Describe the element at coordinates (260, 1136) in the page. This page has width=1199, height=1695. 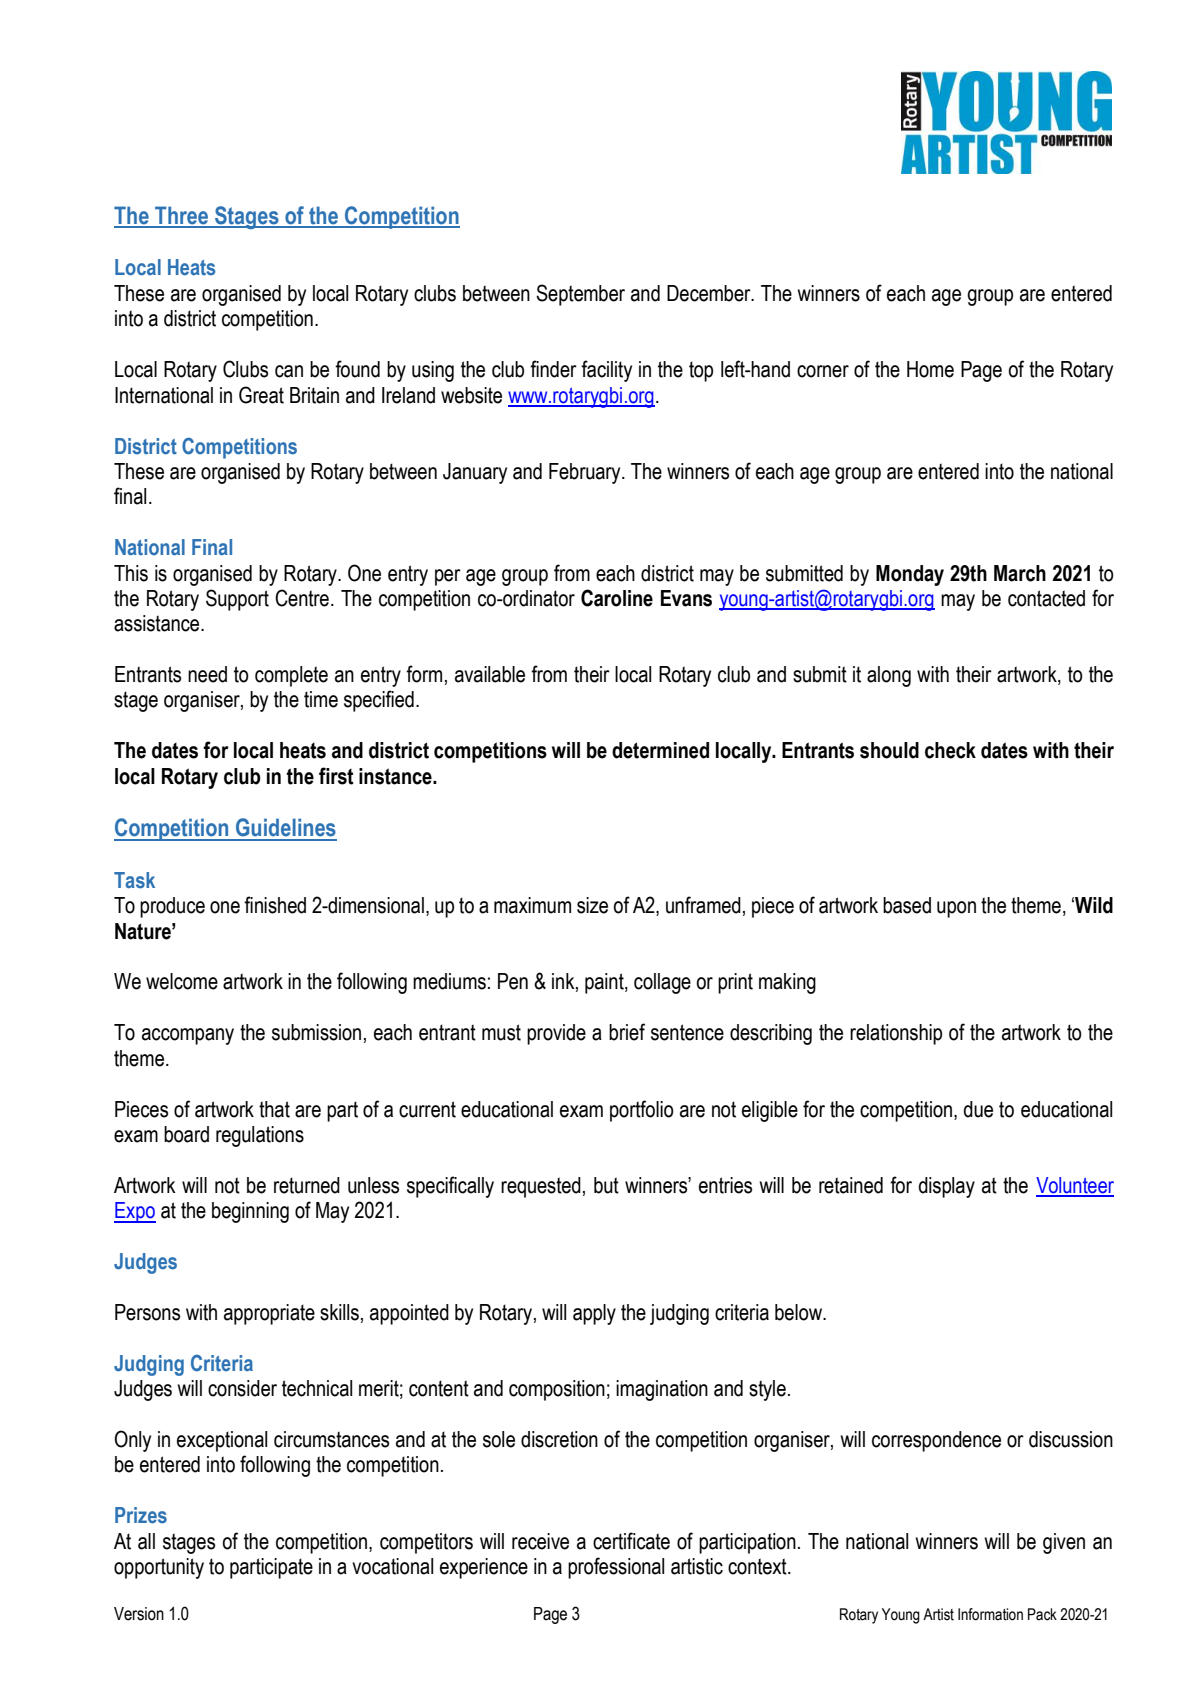
I see `regulations` at that location.
